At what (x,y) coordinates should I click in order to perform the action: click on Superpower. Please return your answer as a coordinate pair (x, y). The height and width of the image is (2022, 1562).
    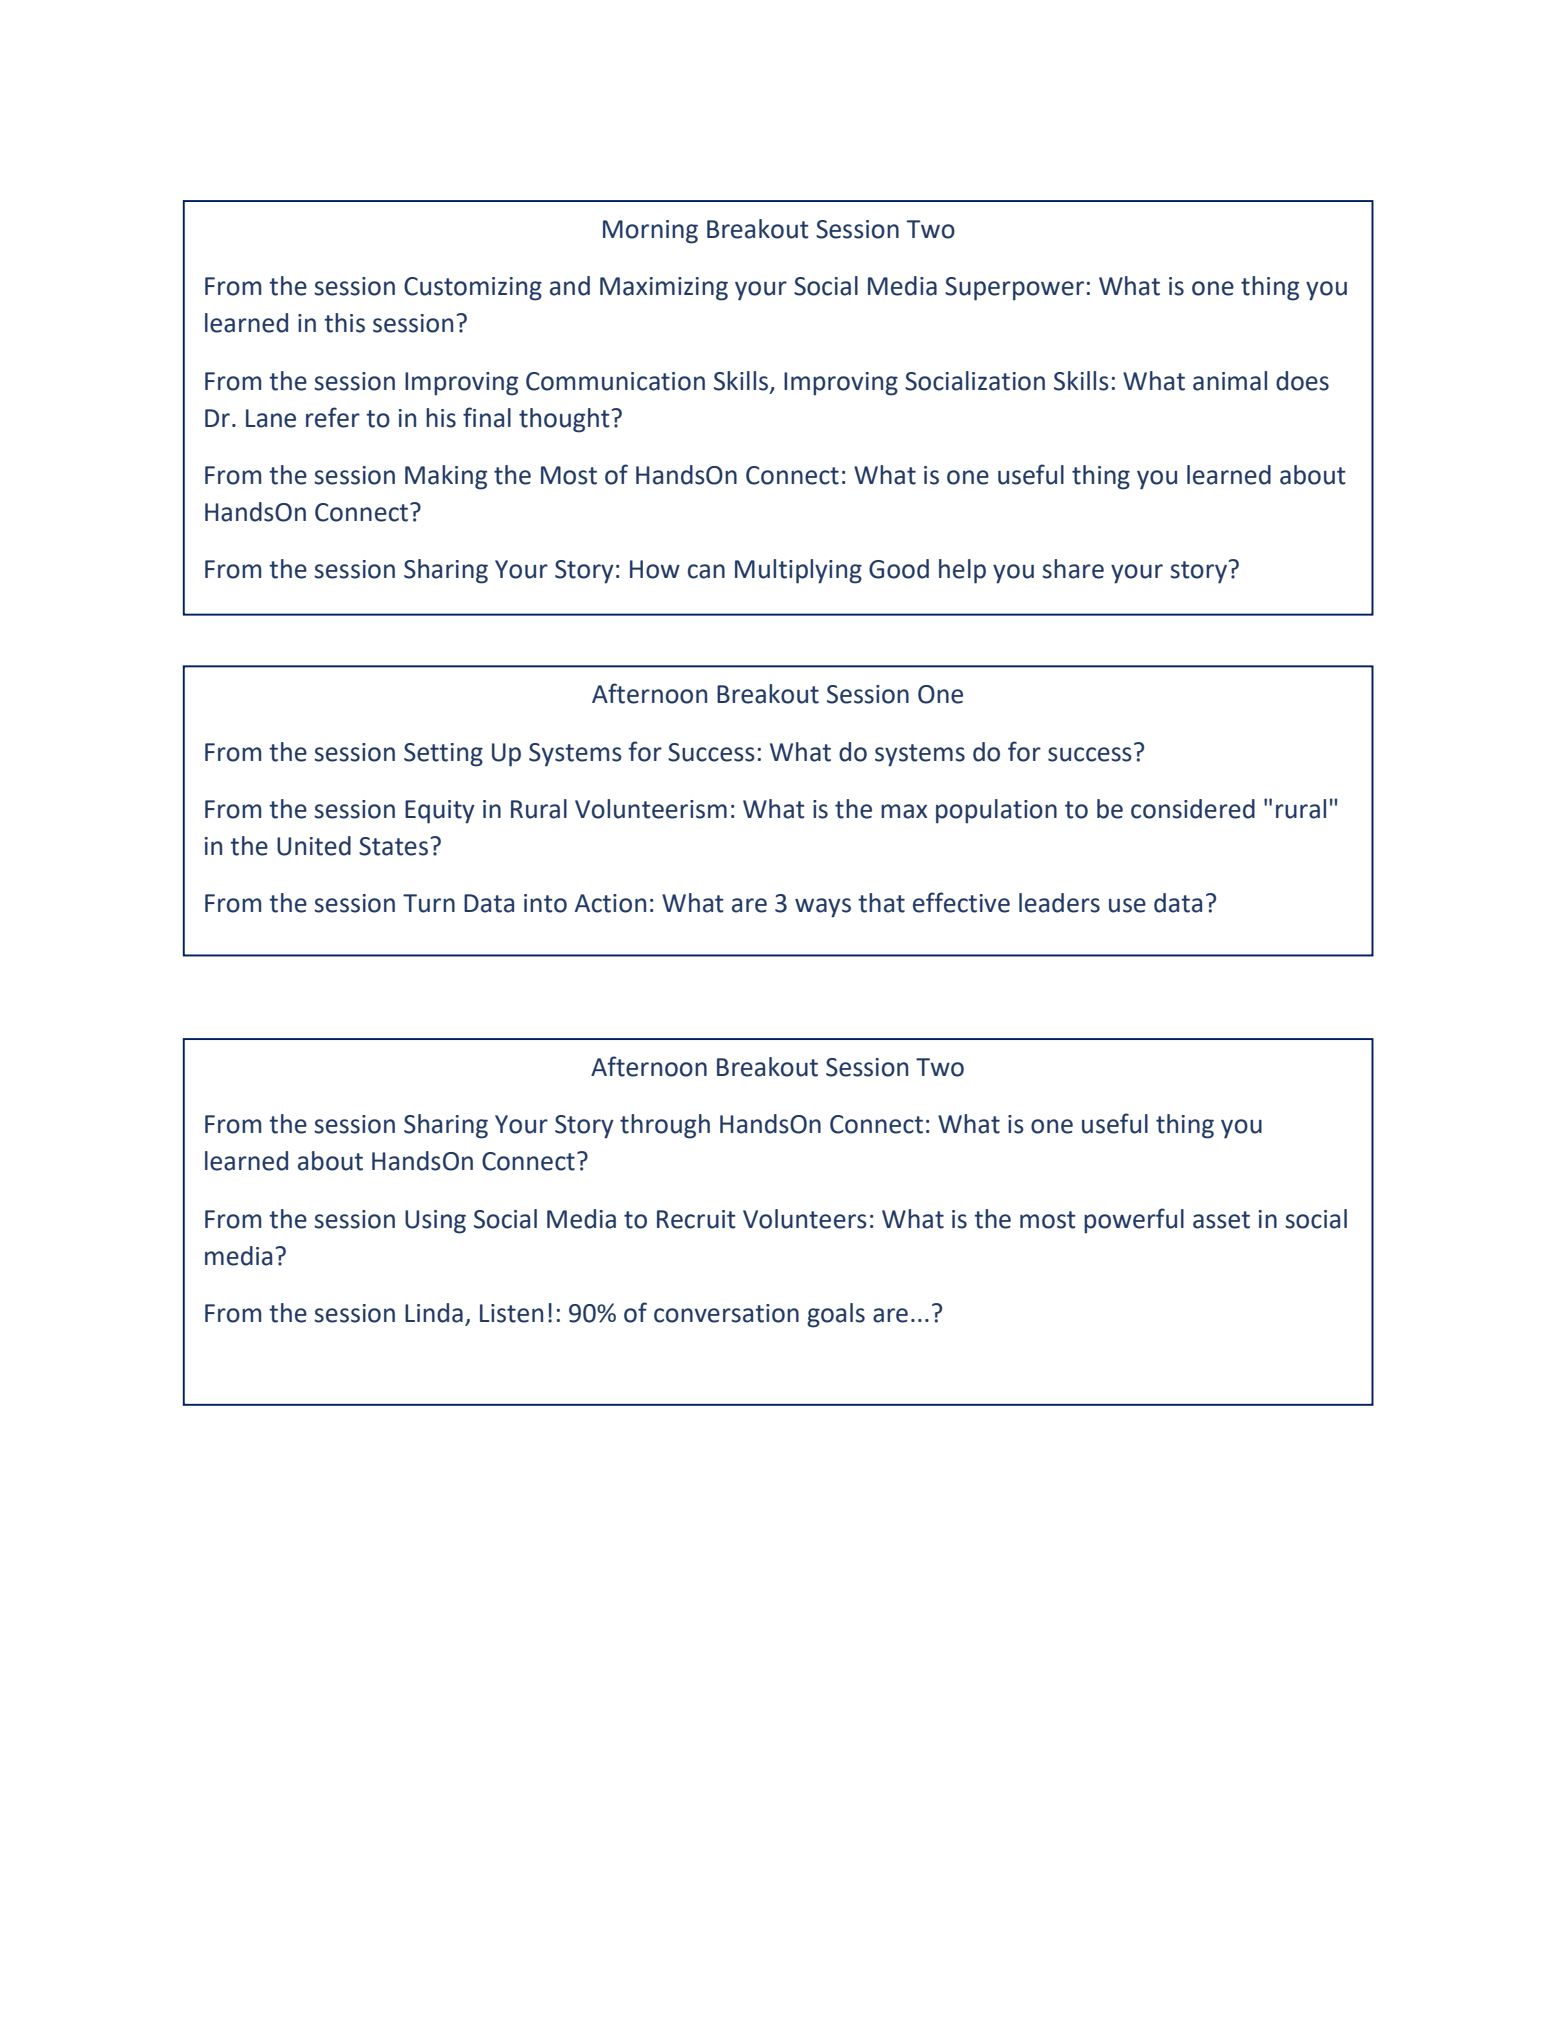
    Looking at the image, I should click on (1014, 289).
